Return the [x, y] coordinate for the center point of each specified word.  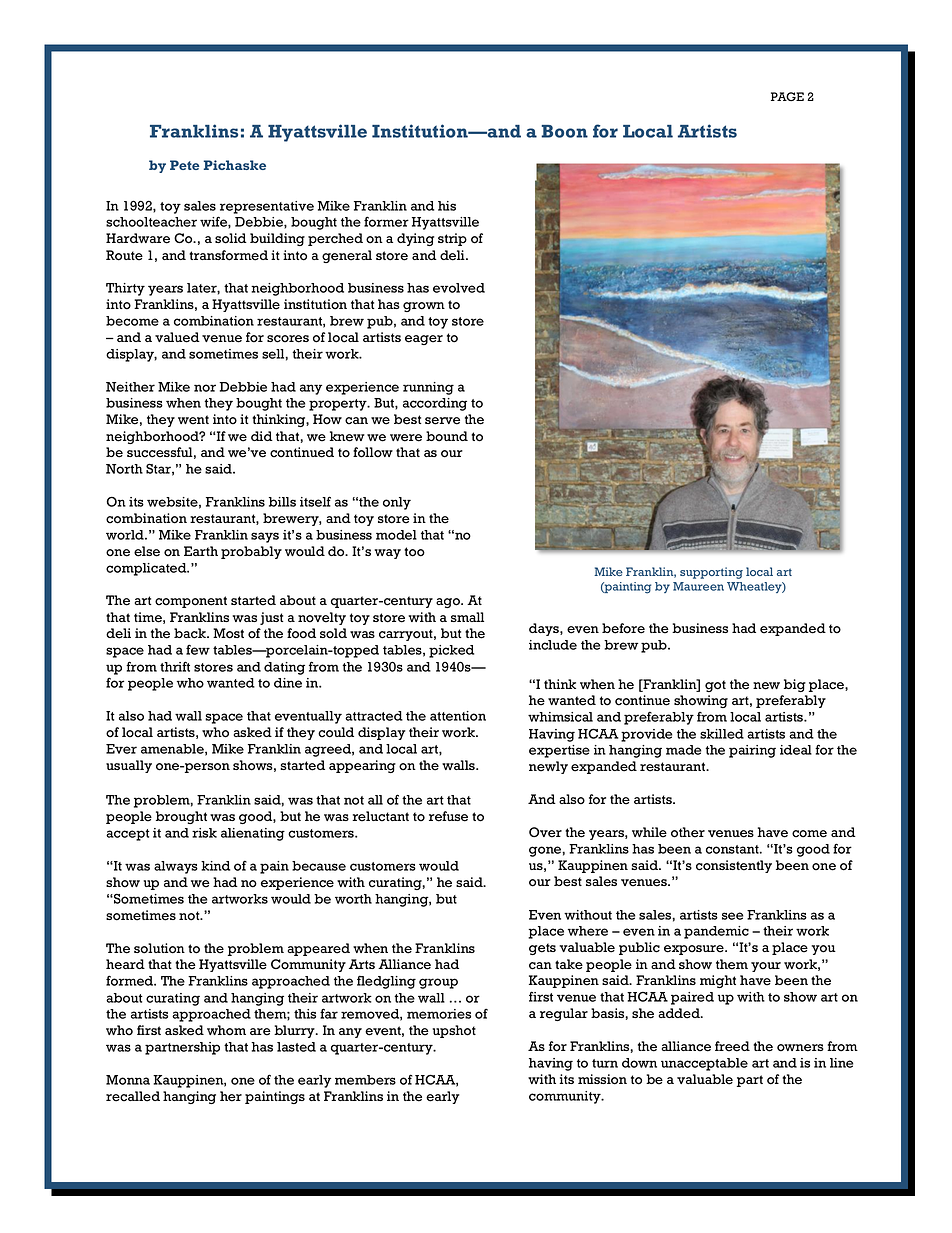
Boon [564, 131]
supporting [711, 573]
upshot [454, 1031]
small [467, 617]
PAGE [787, 96]
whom [226, 1030]
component [191, 602]
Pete [185, 165]
